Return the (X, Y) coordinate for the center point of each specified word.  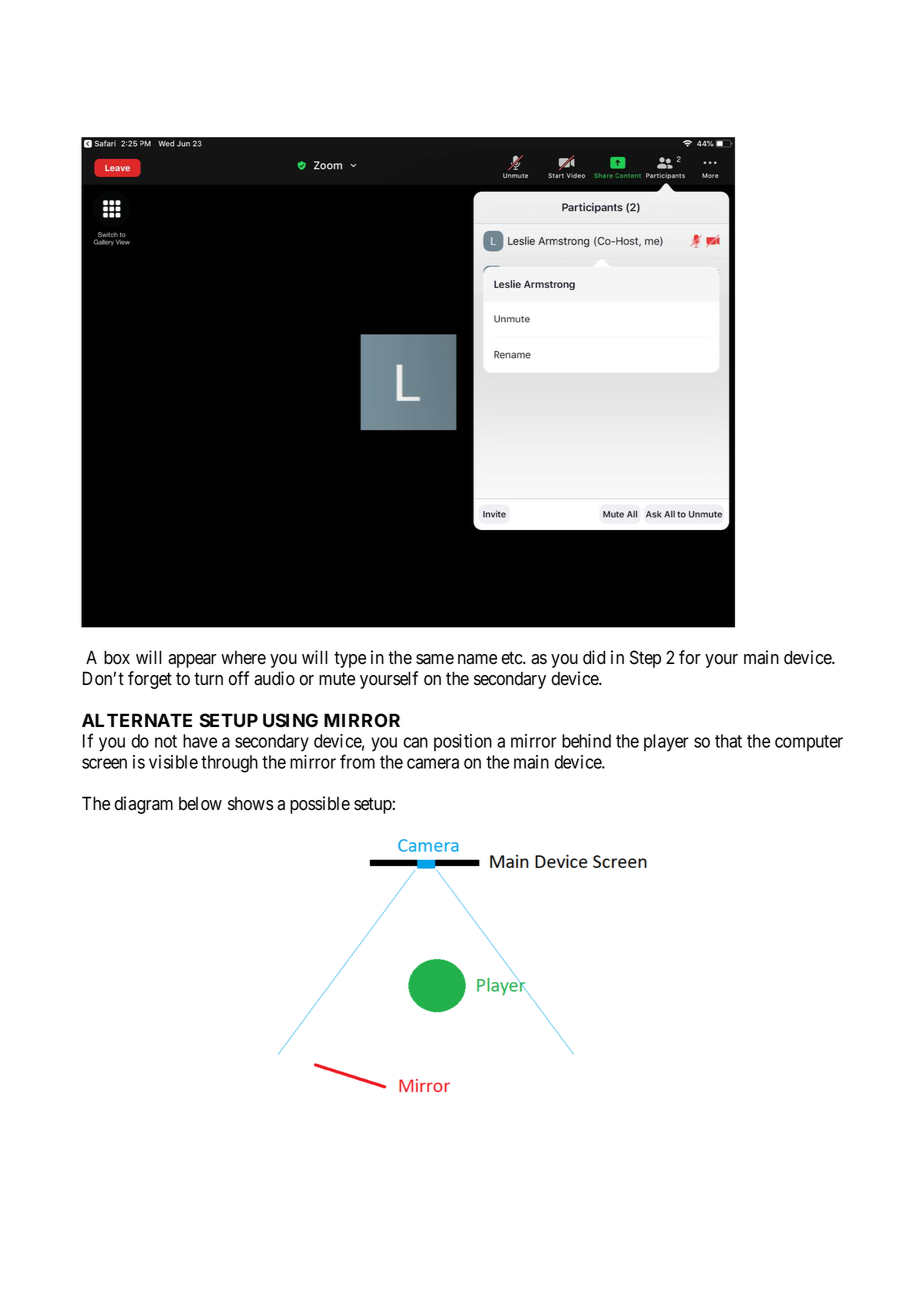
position (463, 742)
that (728, 741)
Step (645, 659)
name (477, 659)
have (200, 741)
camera (433, 763)
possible (320, 805)
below (200, 804)
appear (192, 661)
